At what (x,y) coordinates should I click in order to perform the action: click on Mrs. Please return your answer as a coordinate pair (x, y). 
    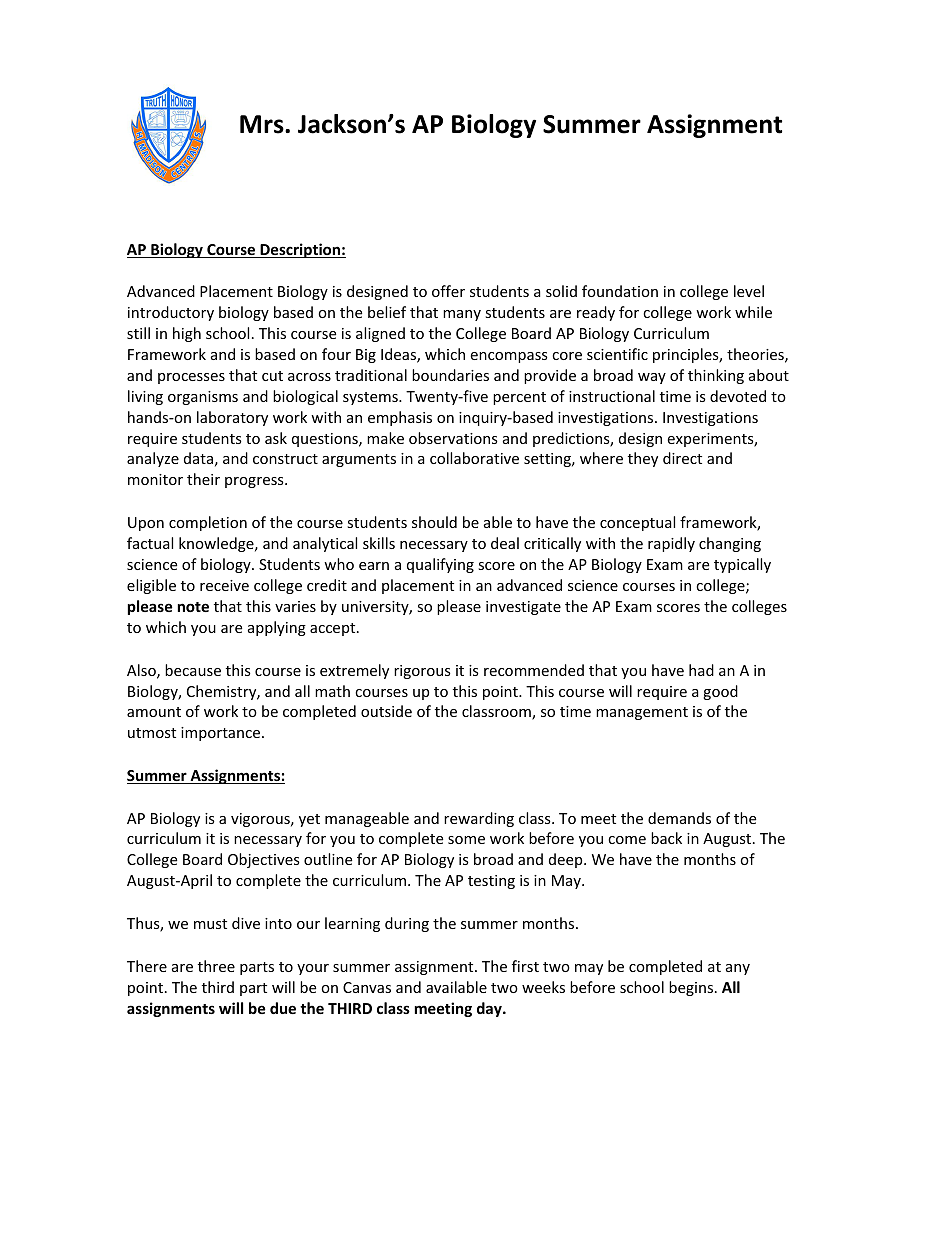
    Looking at the image, I should click on (263, 124).
